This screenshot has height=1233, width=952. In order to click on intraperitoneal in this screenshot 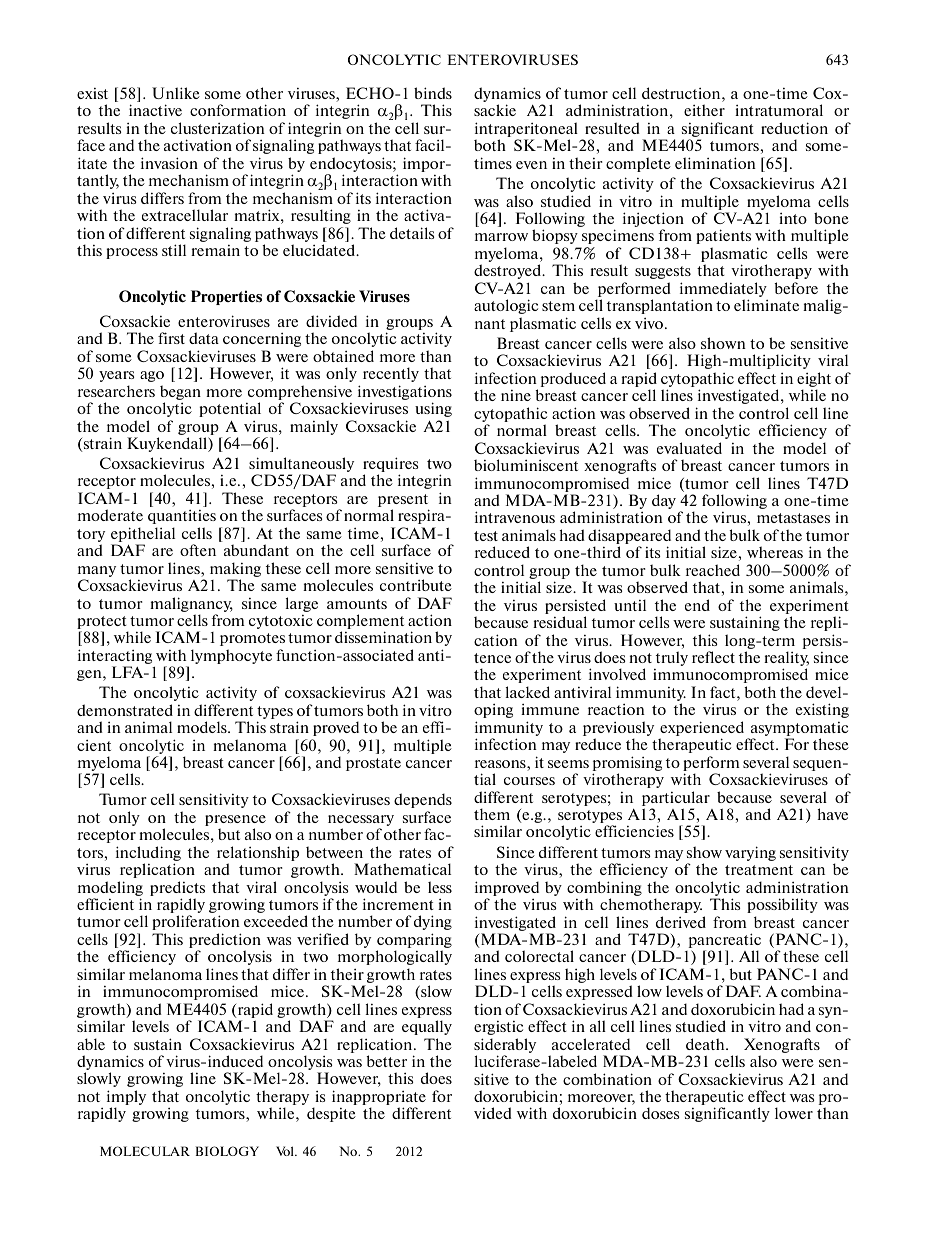, I will do `click(526, 131)`.
